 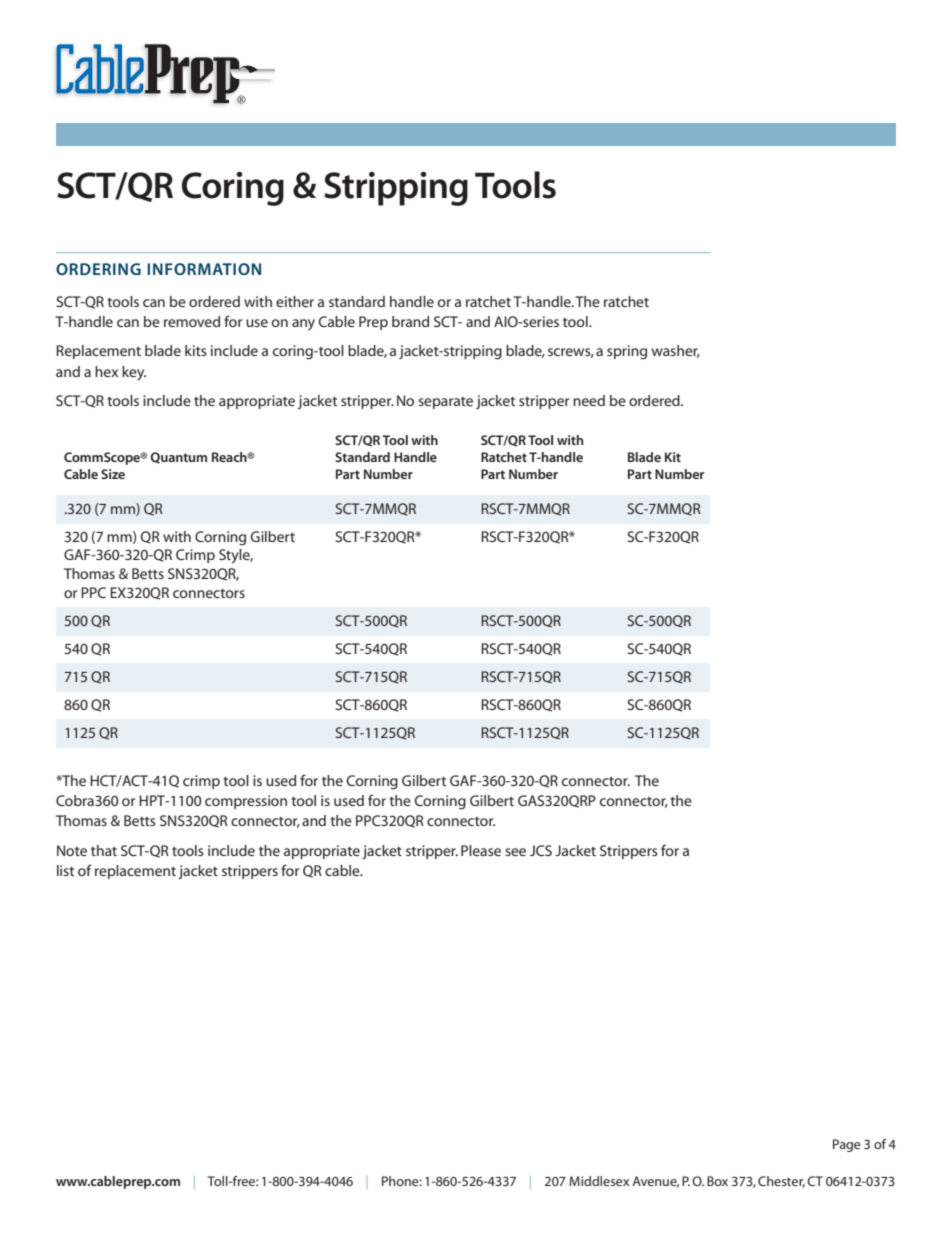 What do you see at coordinates (676, 351) in the screenshot?
I see `washer` at bounding box center [676, 351].
